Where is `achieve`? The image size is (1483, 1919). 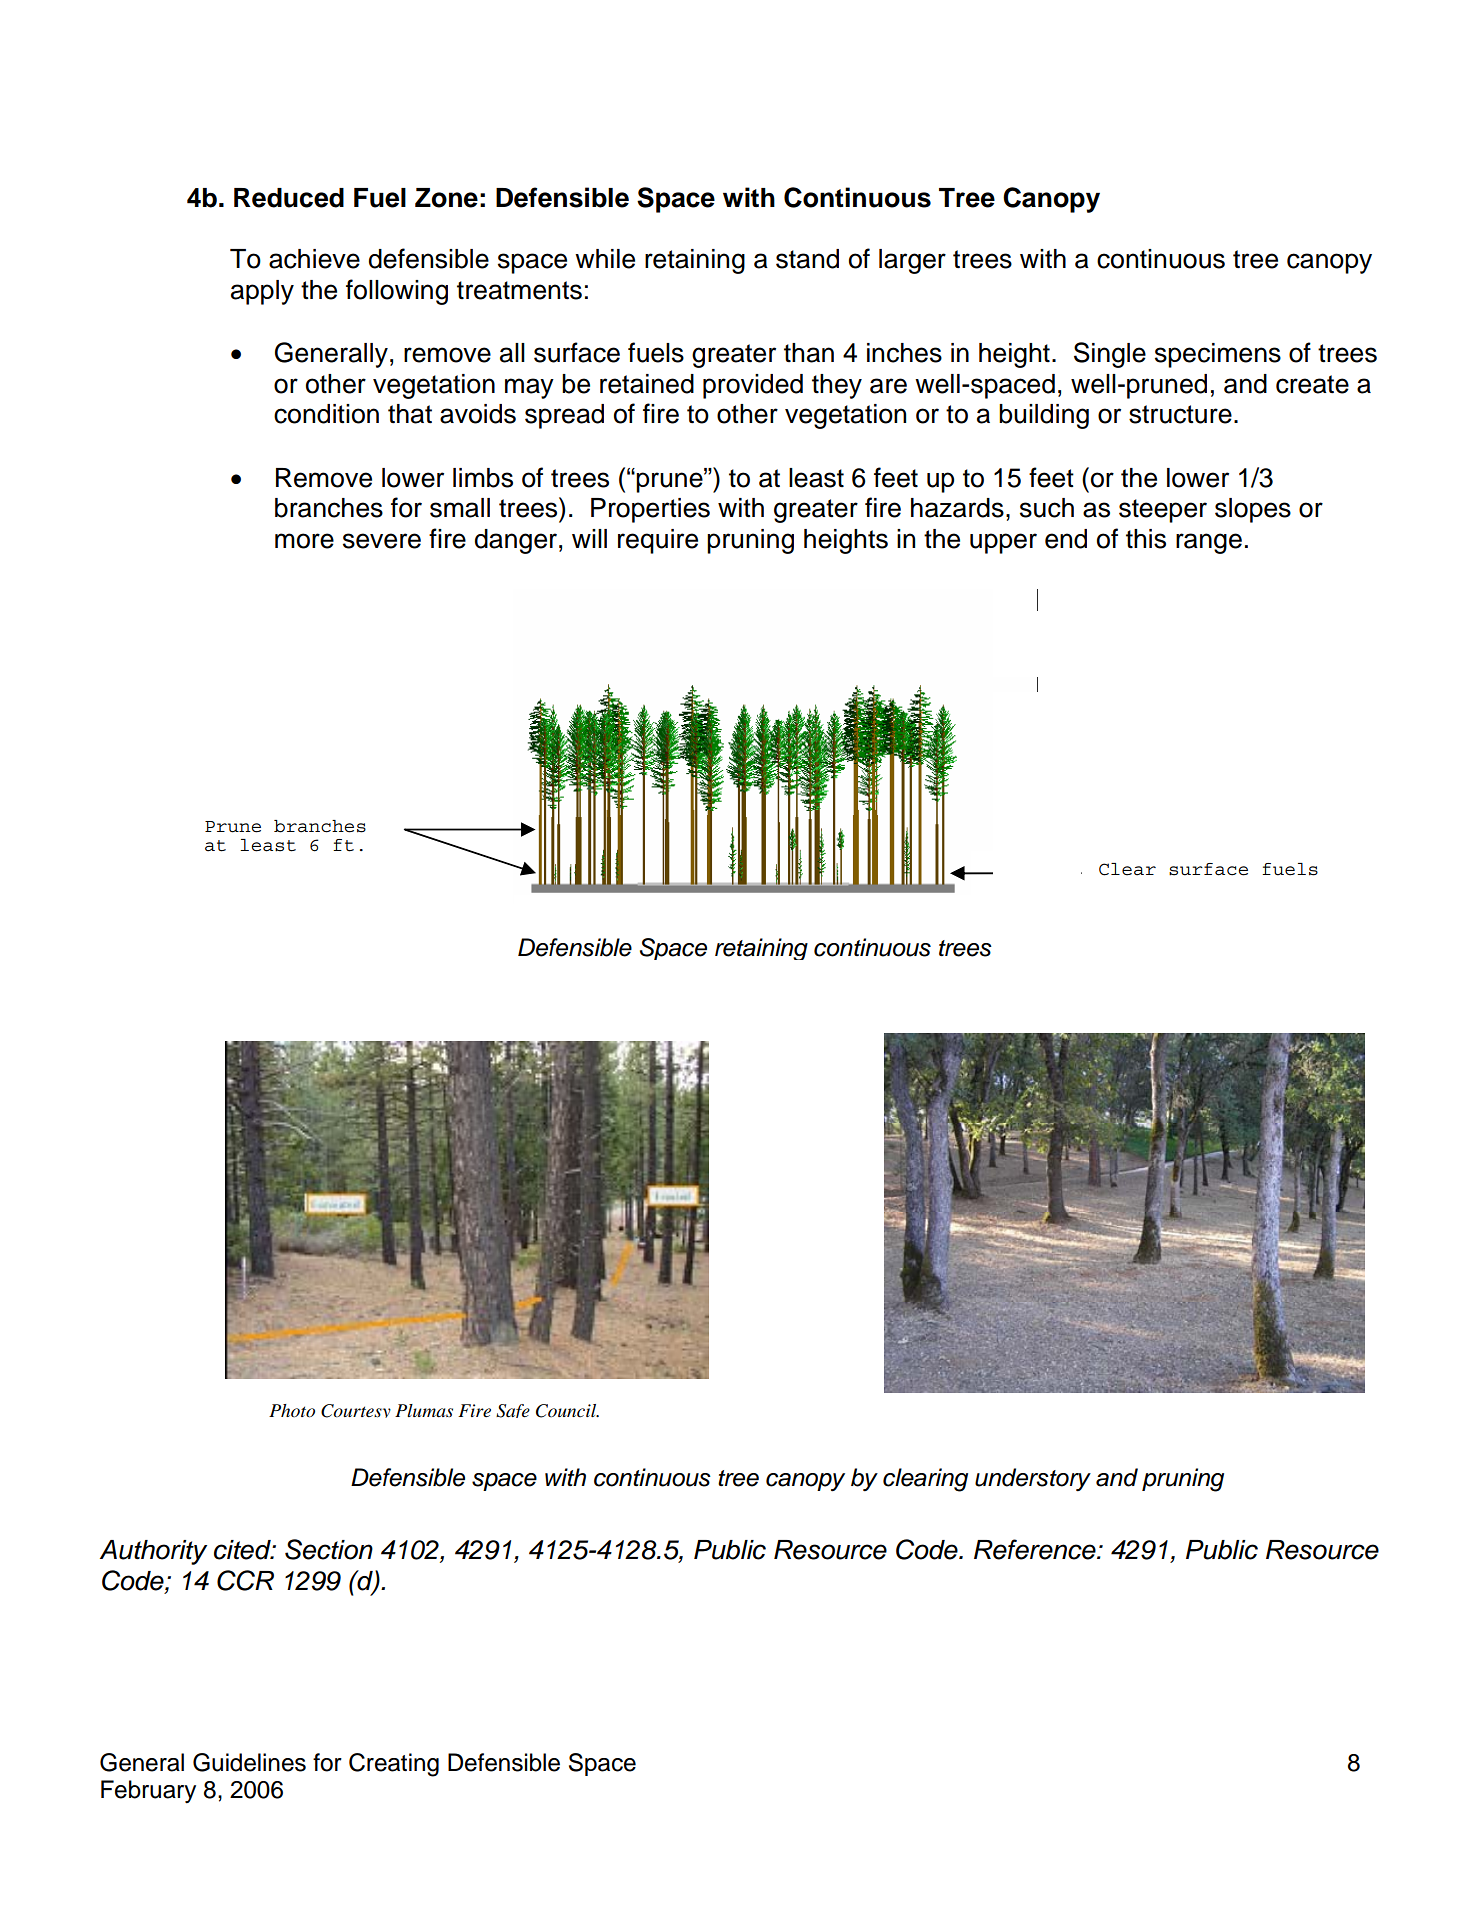
achieve is located at coordinates (314, 259).
